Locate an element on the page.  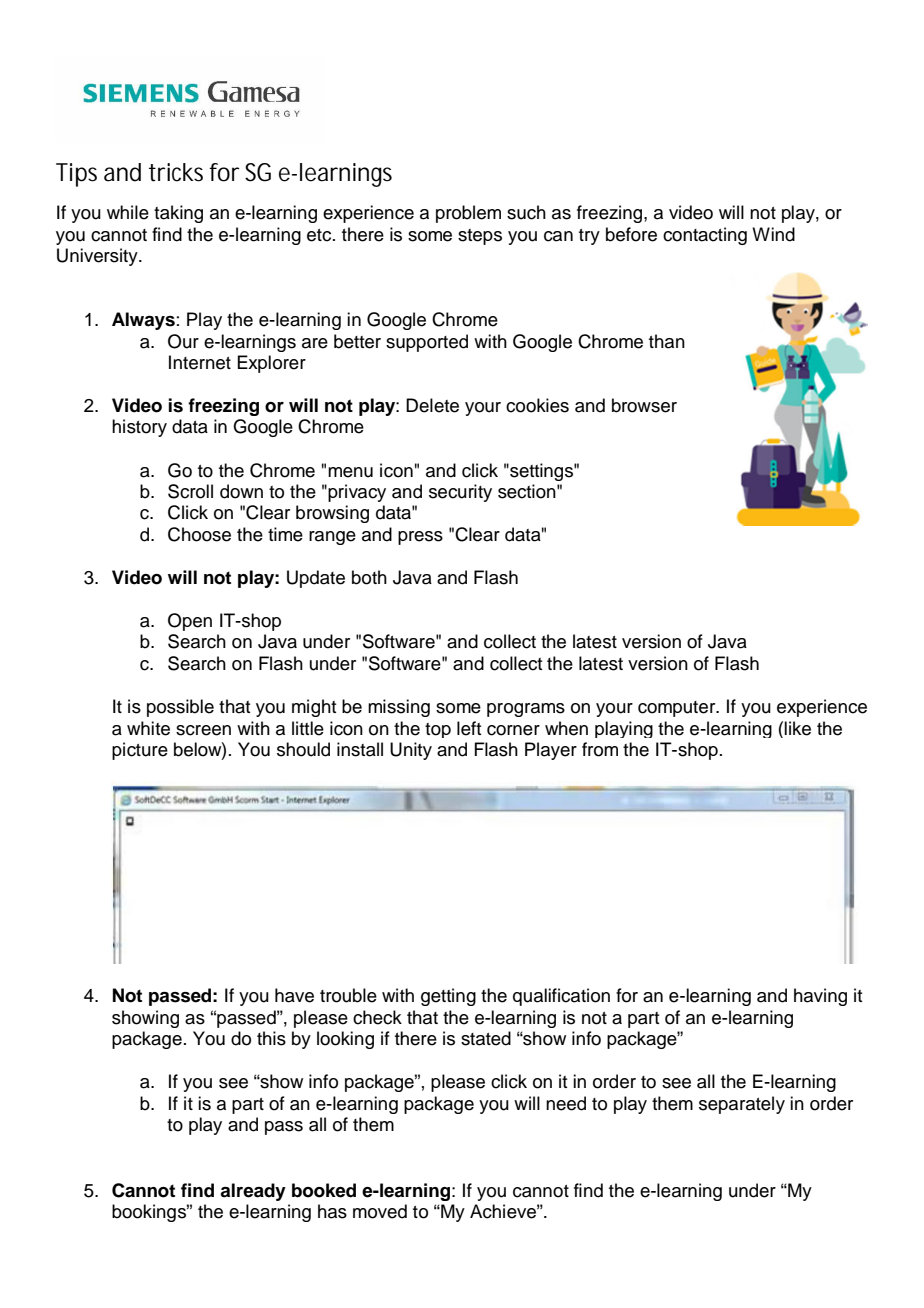
moved is located at coordinates (380, 1211).
